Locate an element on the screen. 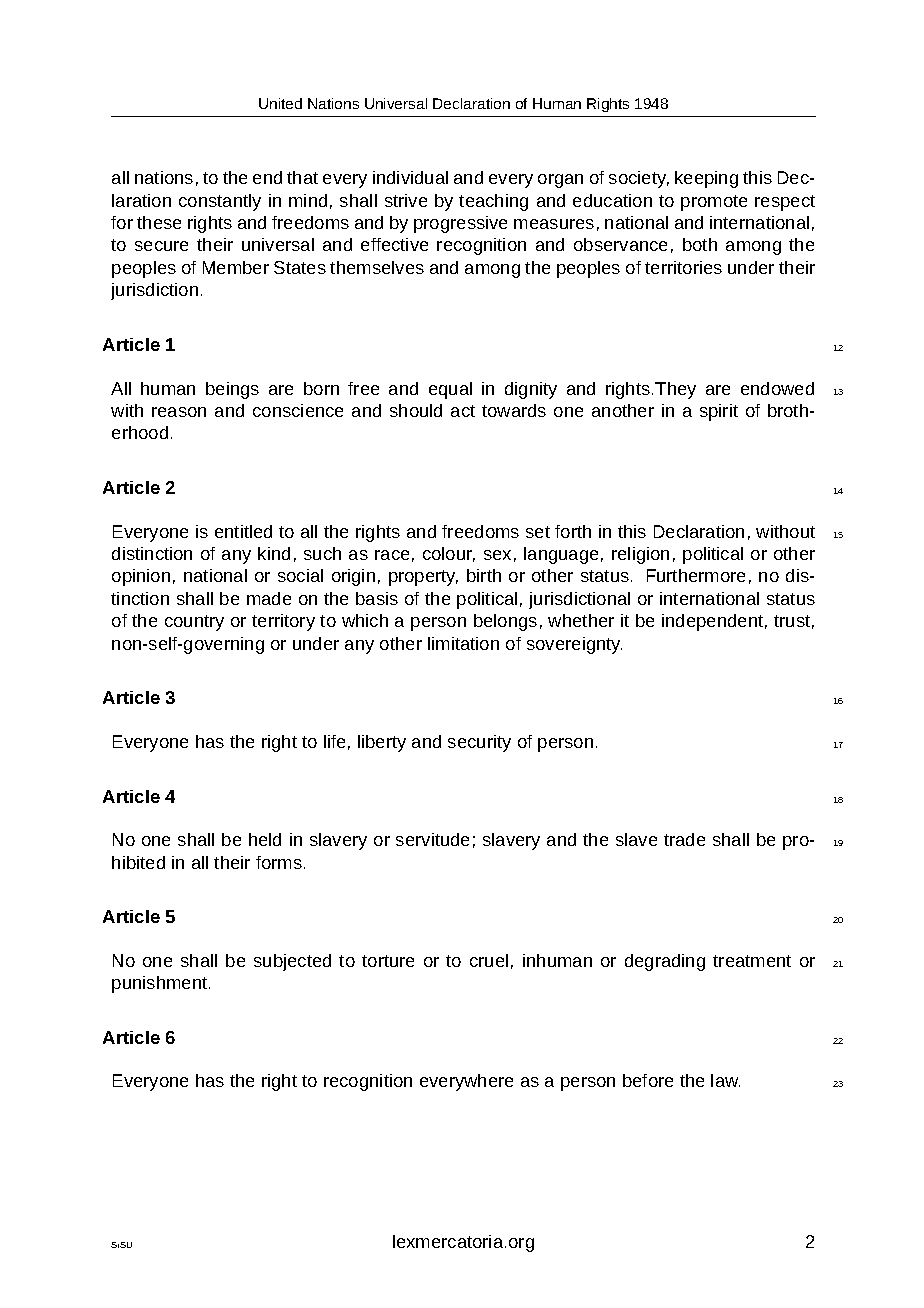  birth is located at coordinates (484, 575).
